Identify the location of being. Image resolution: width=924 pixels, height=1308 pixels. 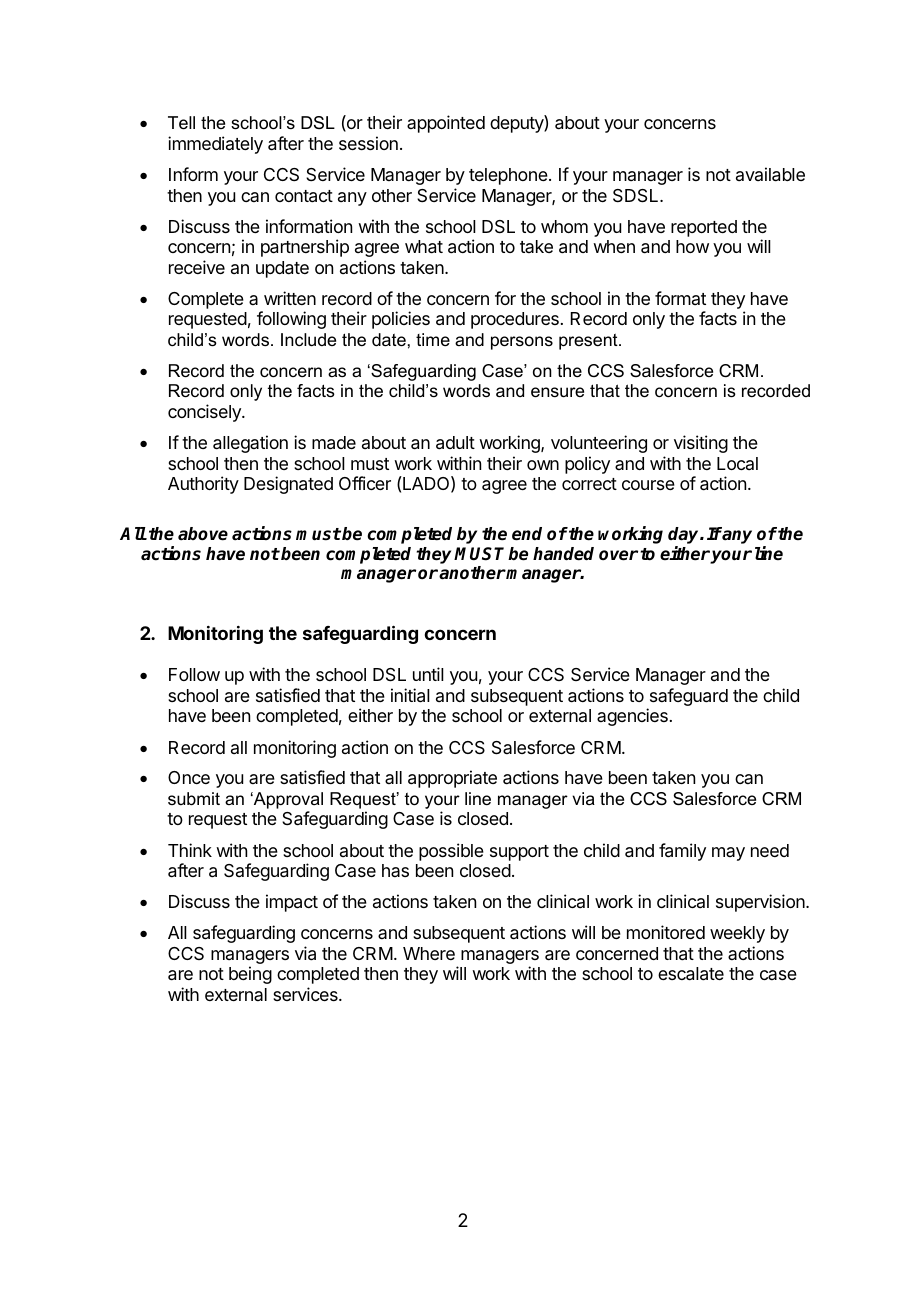
(250, 975).
